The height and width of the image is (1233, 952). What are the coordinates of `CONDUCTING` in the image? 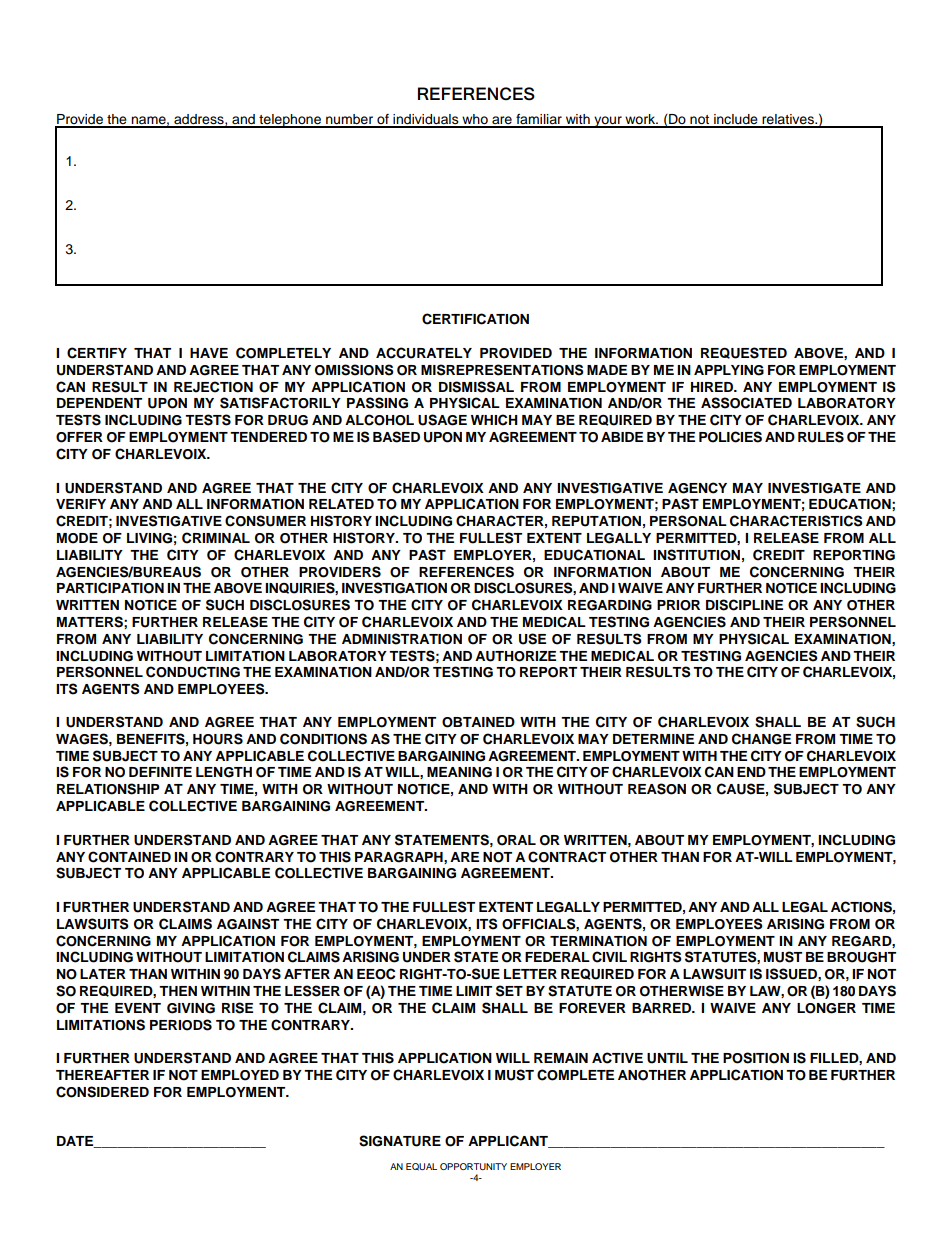 It's located at (193, 672).
